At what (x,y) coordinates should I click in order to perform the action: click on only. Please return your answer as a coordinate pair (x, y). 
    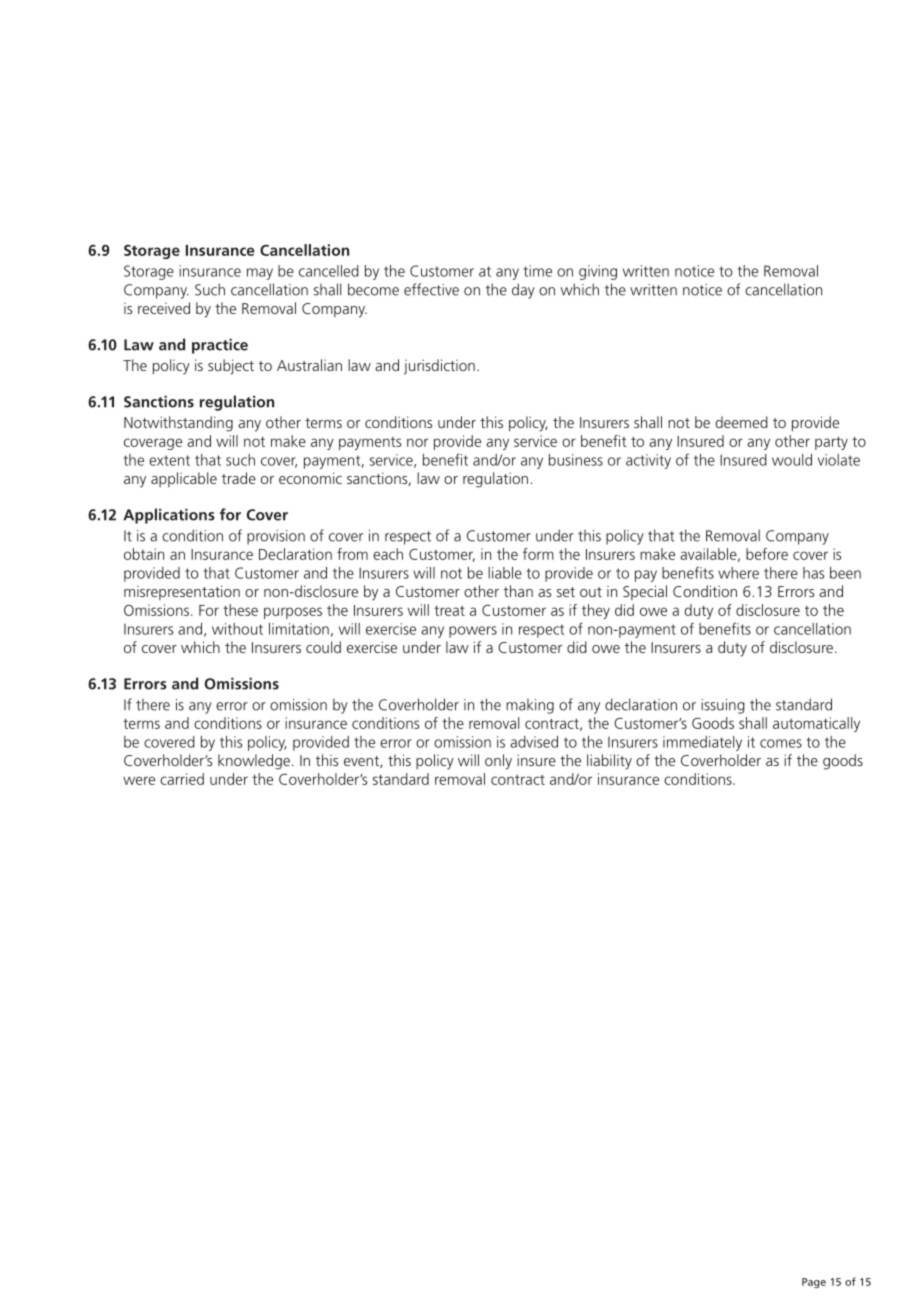
    Looking at the image, I should click on (498, 762).
